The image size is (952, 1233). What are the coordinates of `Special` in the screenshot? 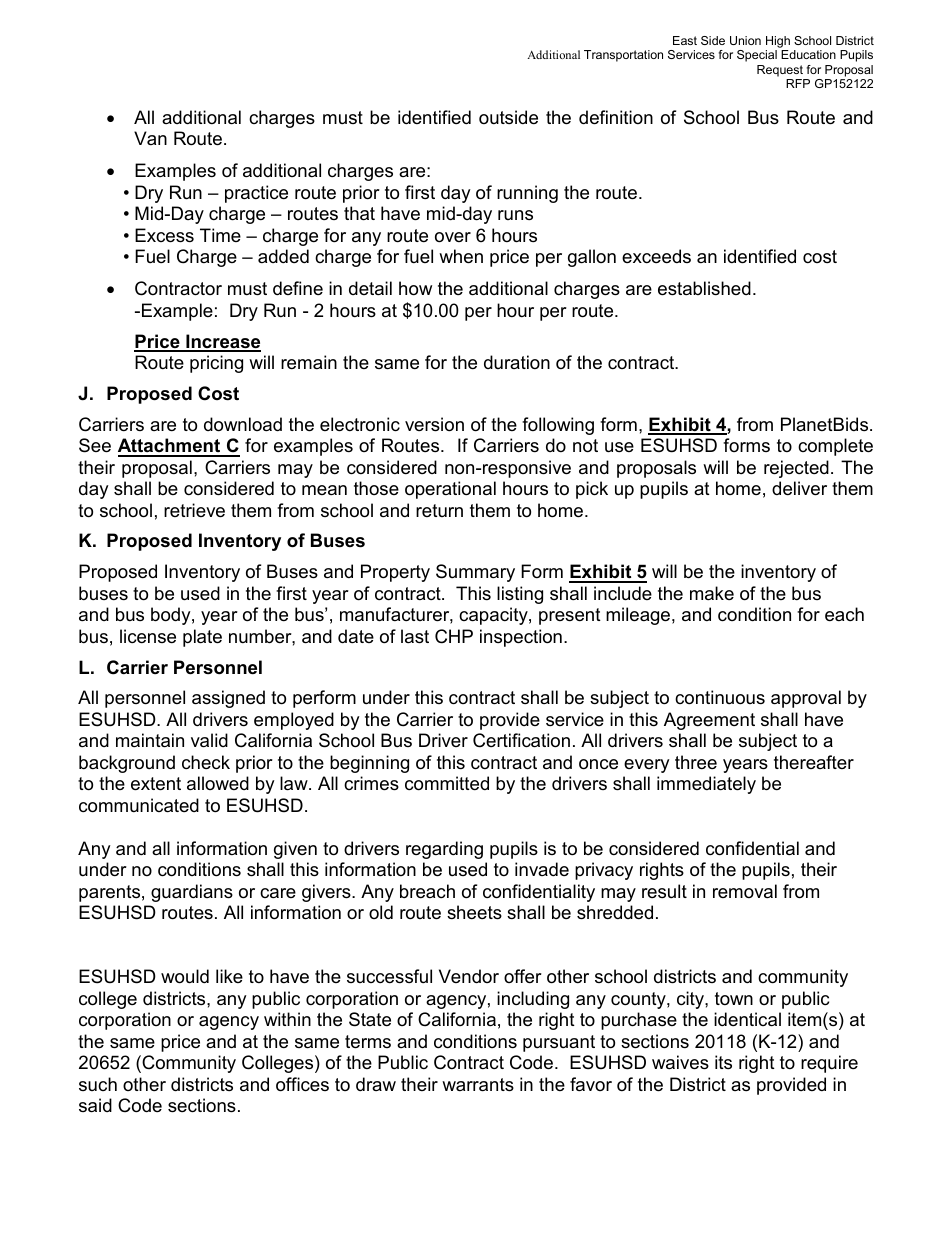 It's located at (757, 56).
